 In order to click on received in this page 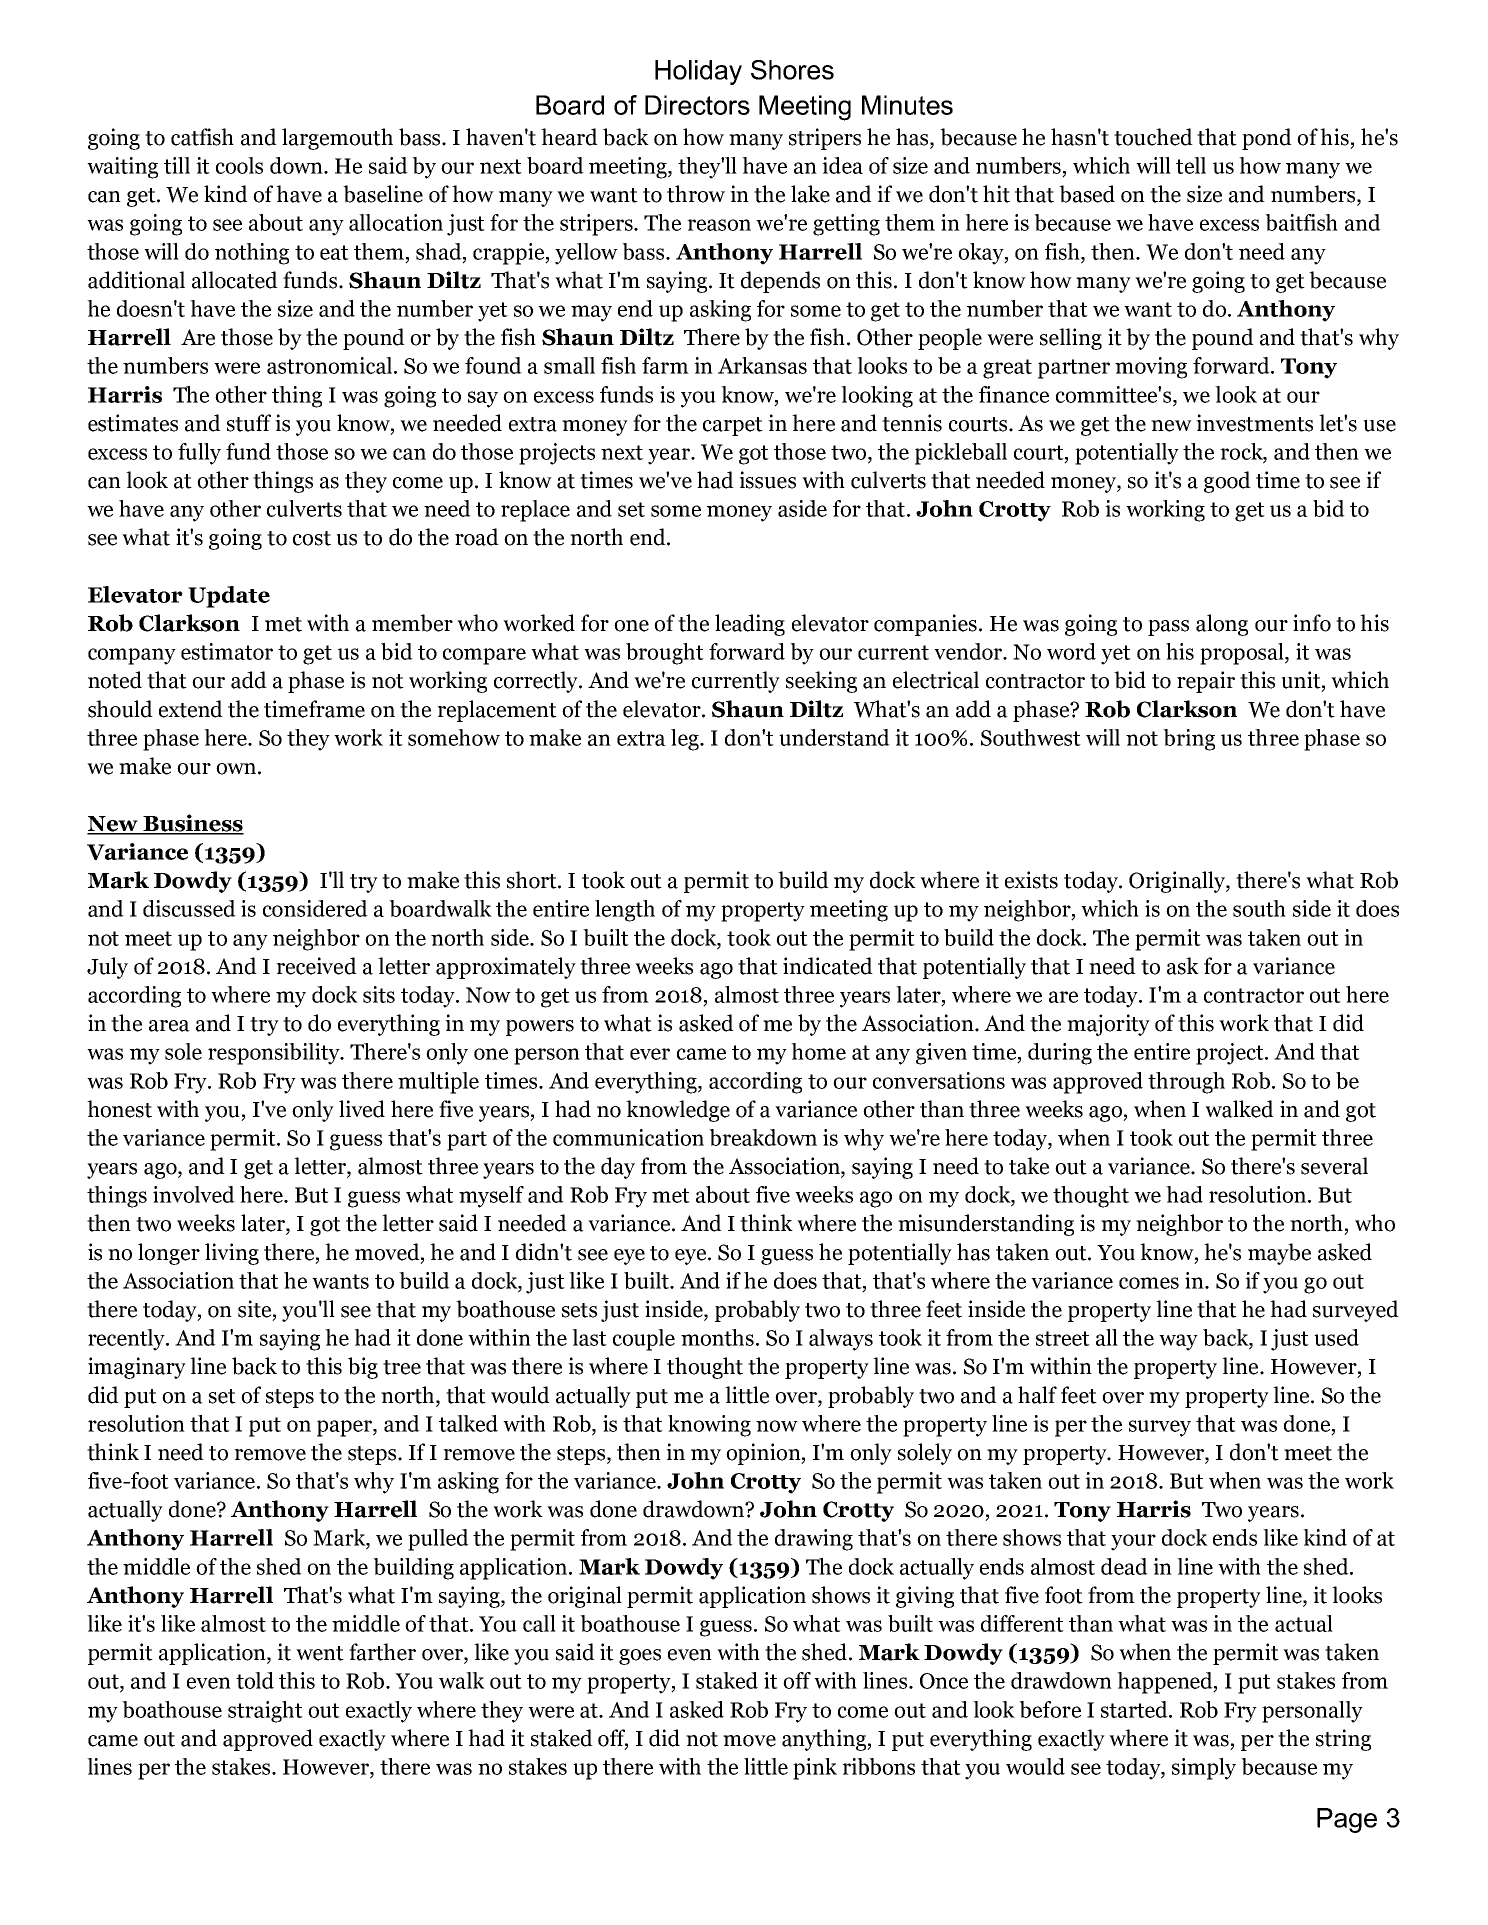, I will do `click(316, 966)`.
